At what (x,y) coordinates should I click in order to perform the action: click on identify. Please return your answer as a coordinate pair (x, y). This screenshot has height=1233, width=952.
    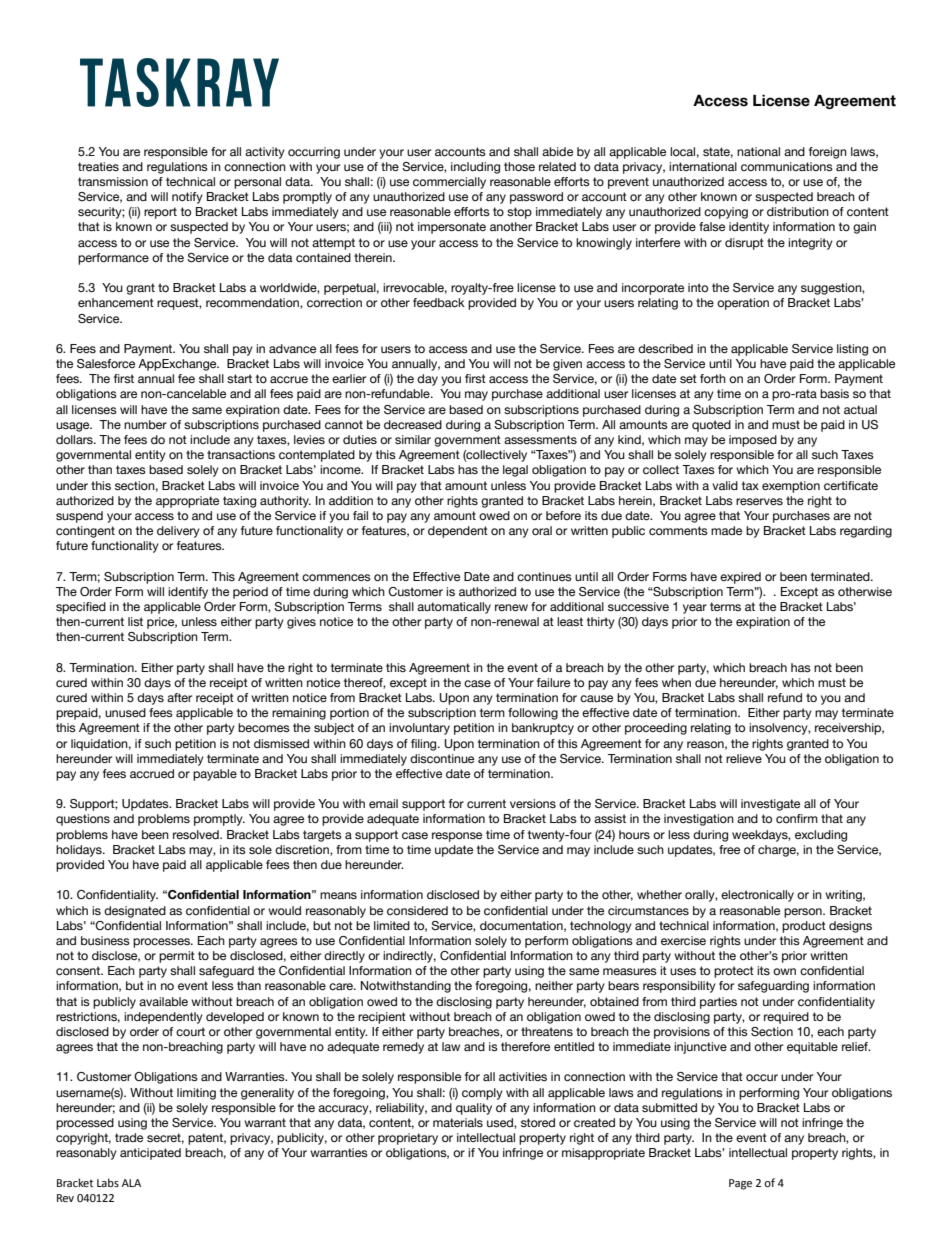
    Looking at the image, I should click on (188, 593).
